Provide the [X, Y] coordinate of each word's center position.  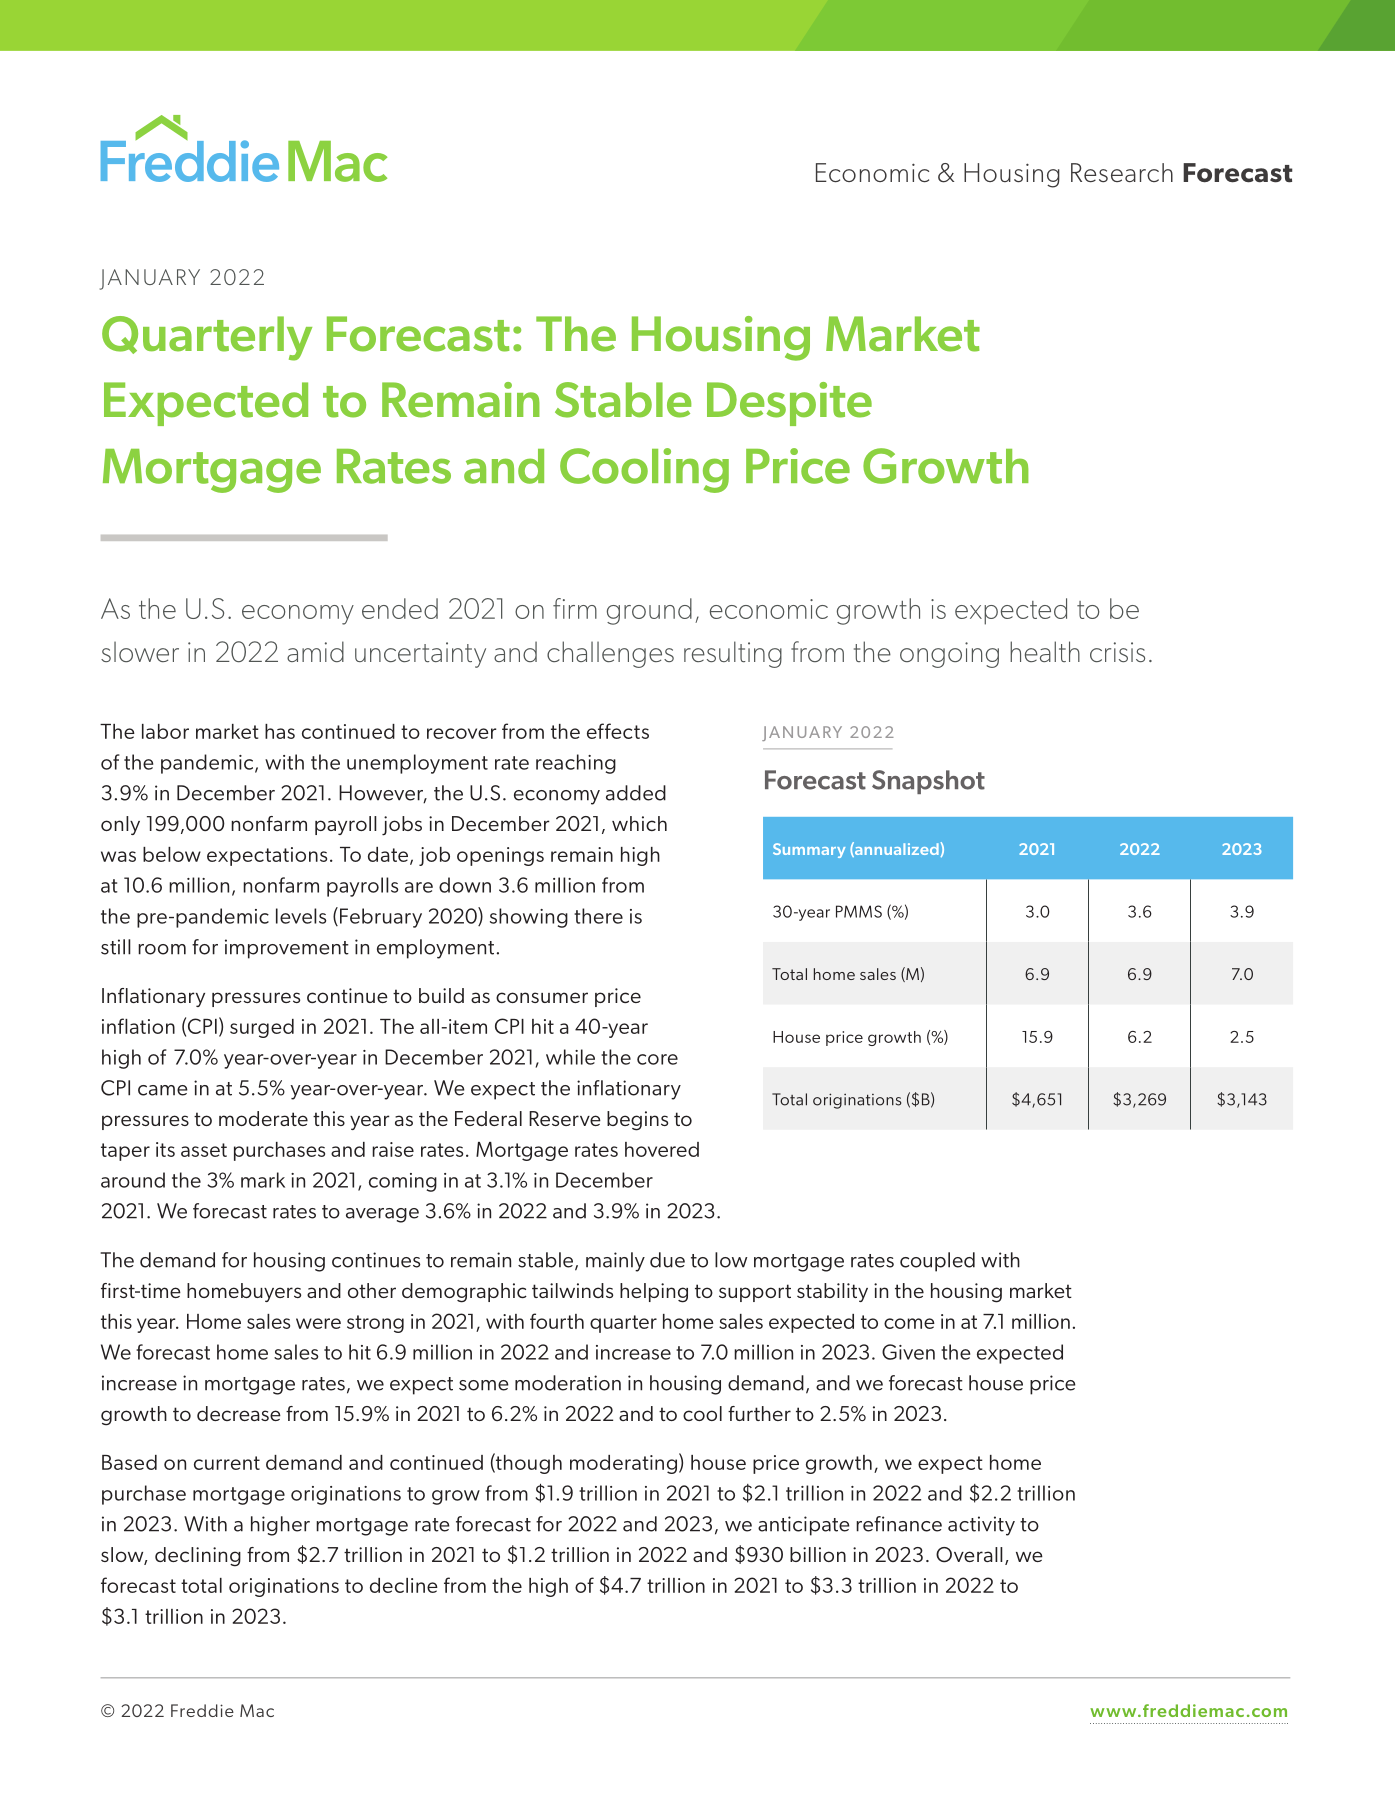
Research [1122, 172]
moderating [623, 1464]
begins [637, 1121]
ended [400, 608]
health [1045, 651]
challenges [610, 654]
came [163, 1090]
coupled [937, 1262]
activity [981, 1526]
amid [315, 651]
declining [198, 1557]
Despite [789, 404]
